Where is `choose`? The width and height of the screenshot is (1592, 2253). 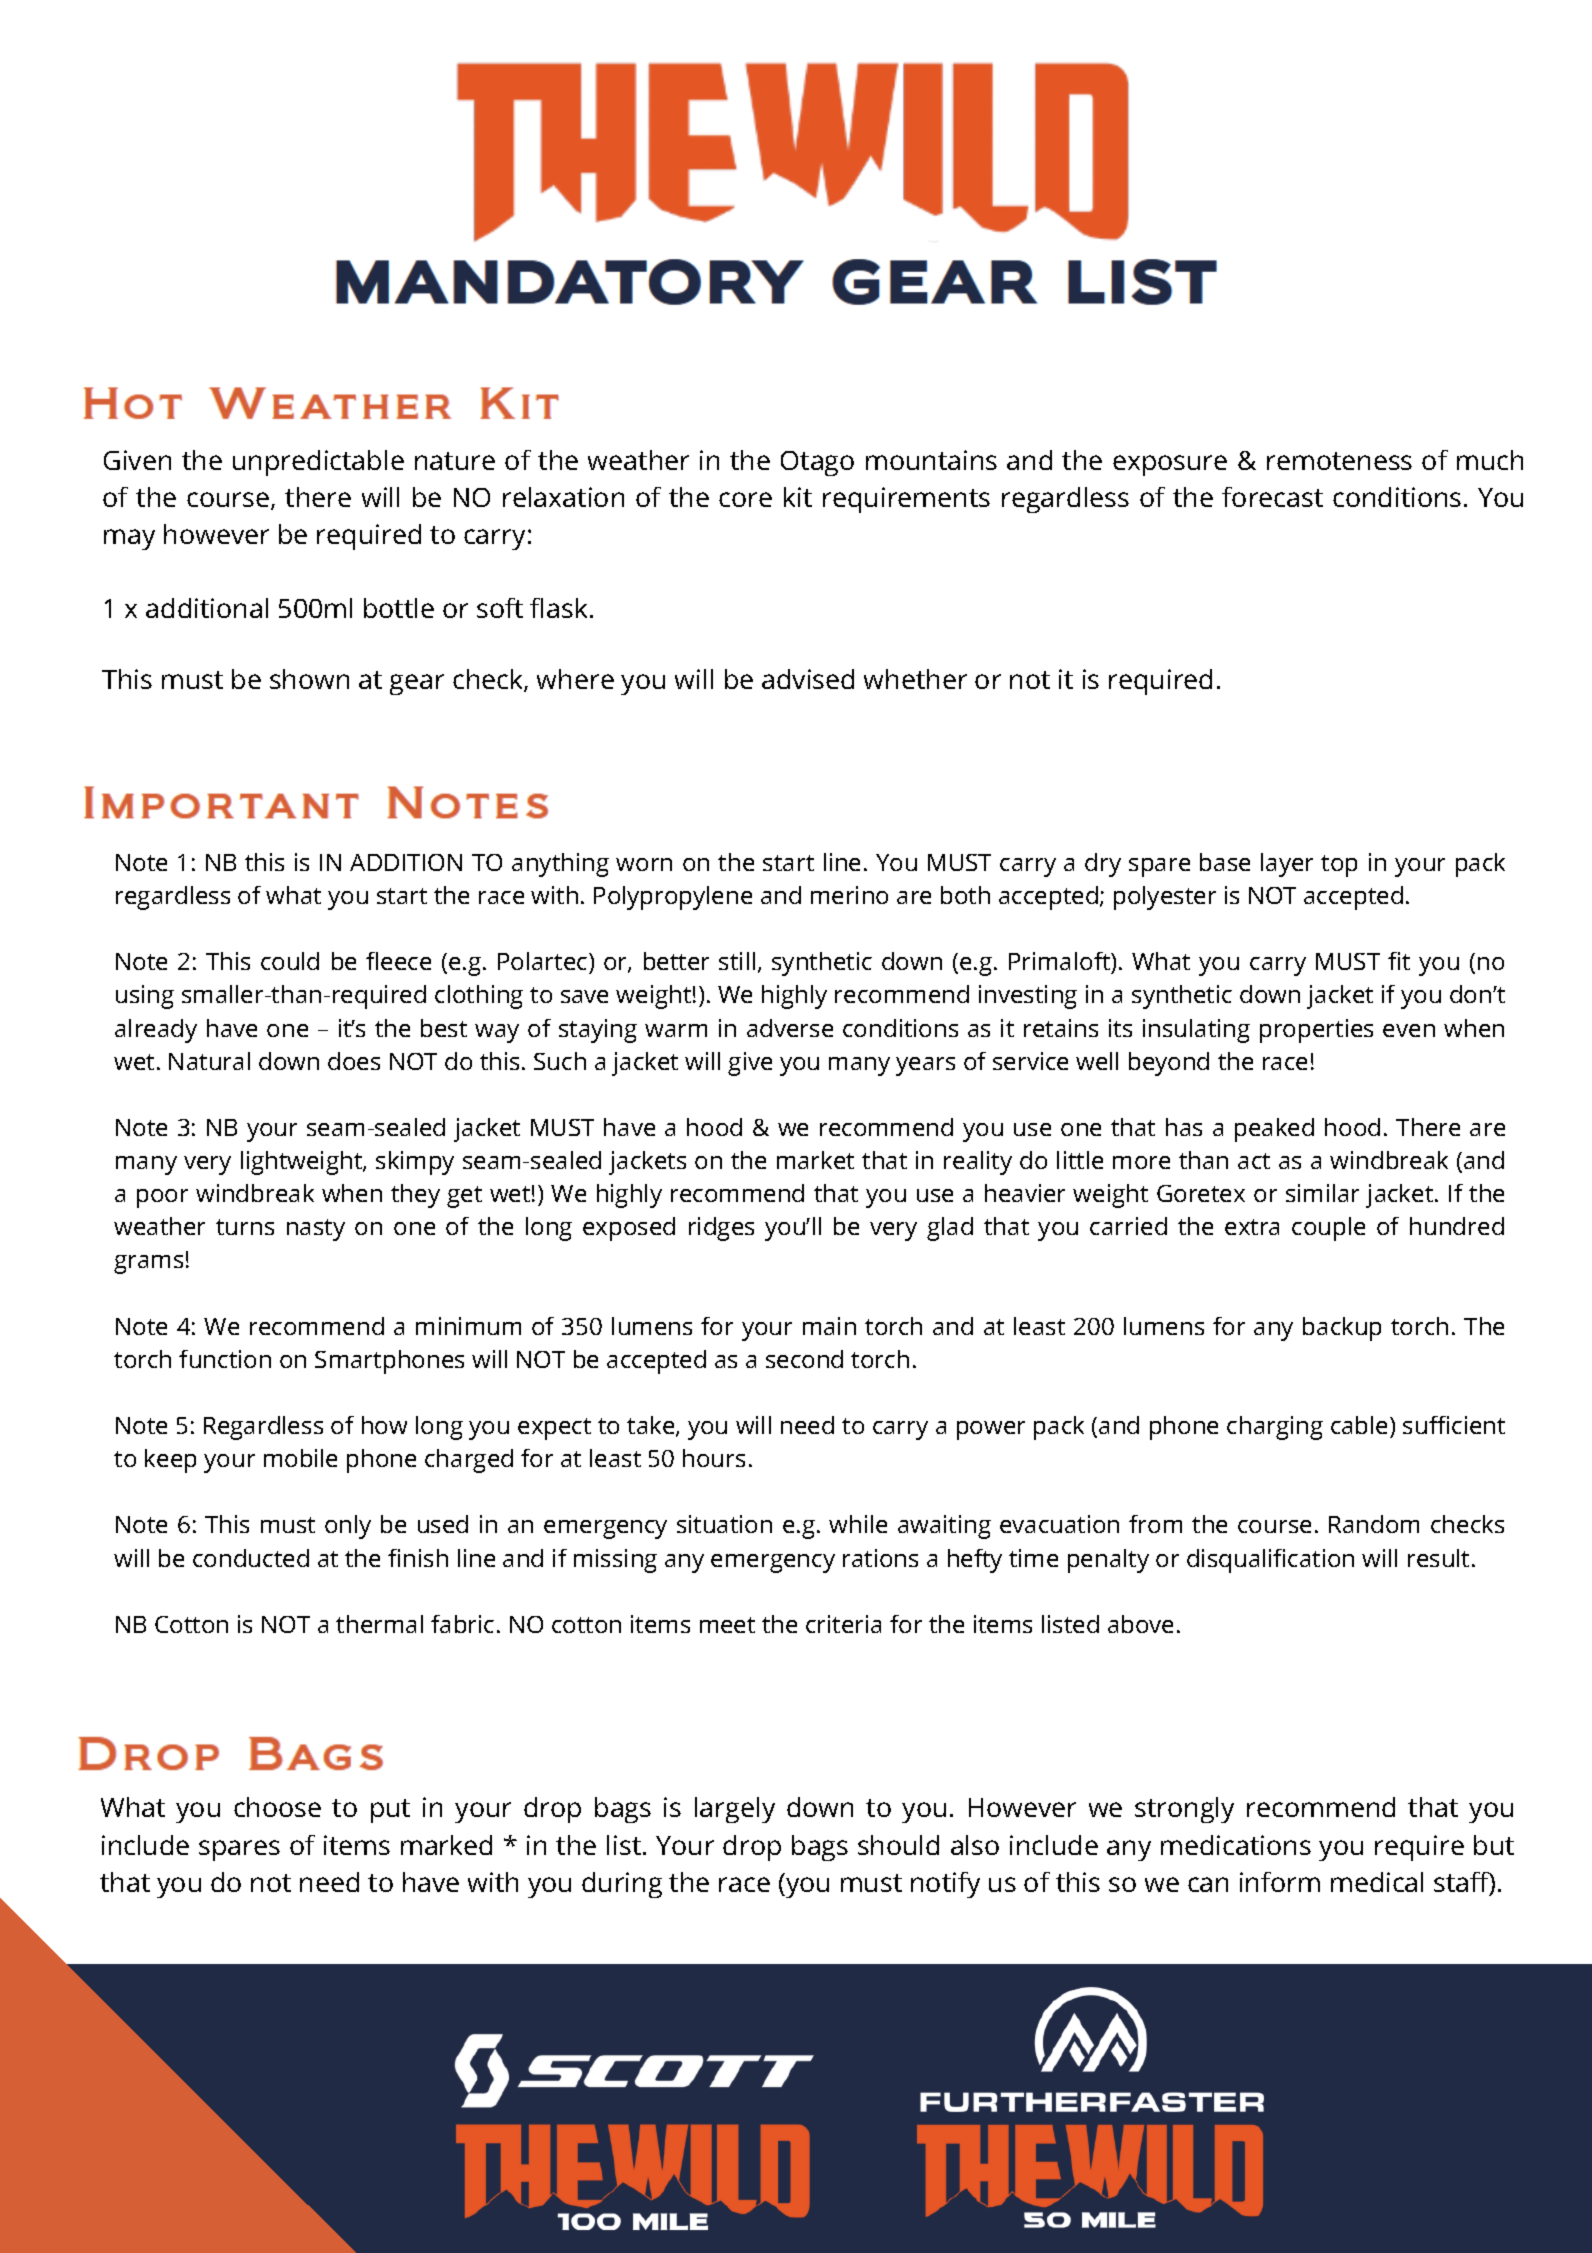
choose is located at coordinates (277, 1807).
